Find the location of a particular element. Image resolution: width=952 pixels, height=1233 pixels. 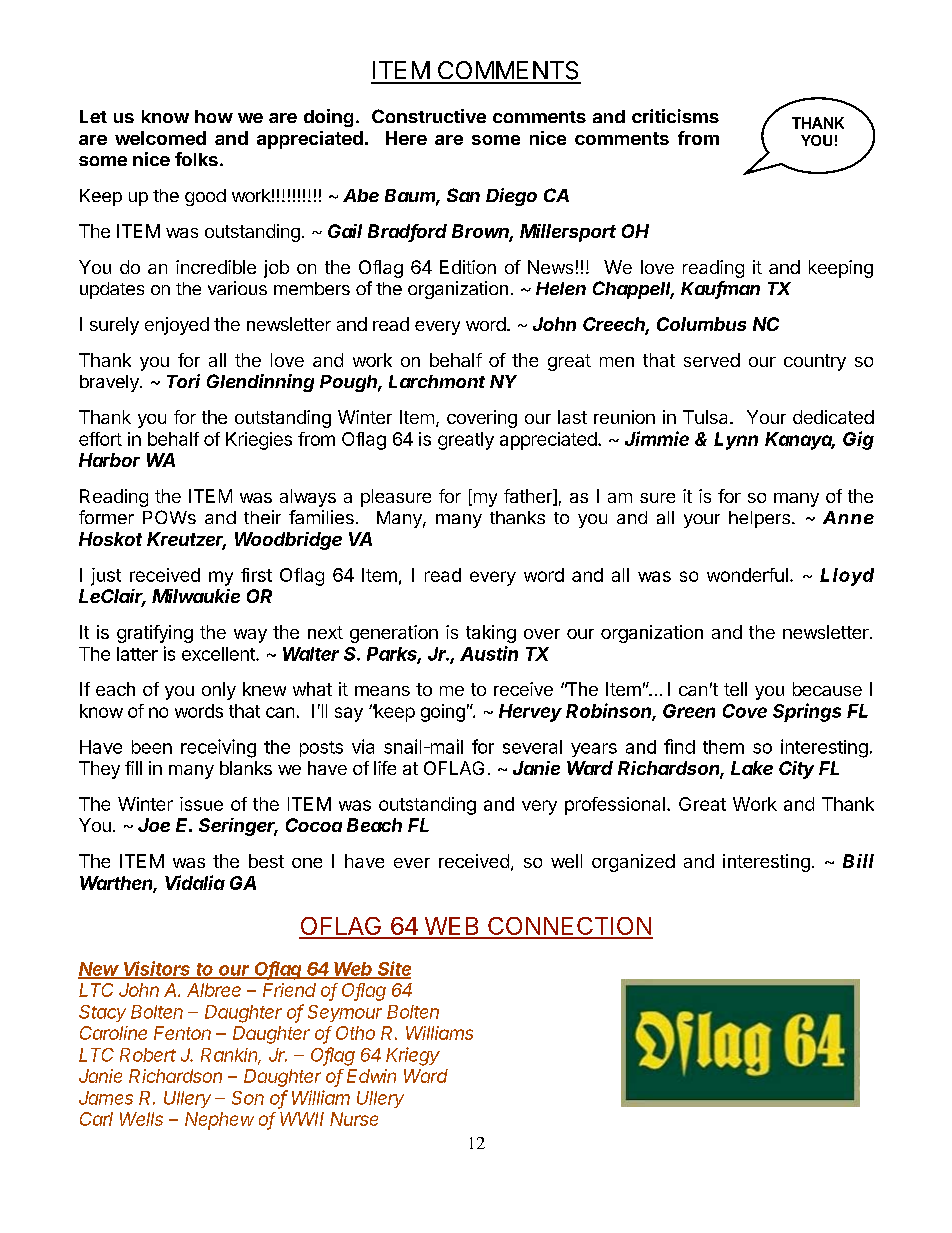

wonderful is located at coordinates (747, 575).
